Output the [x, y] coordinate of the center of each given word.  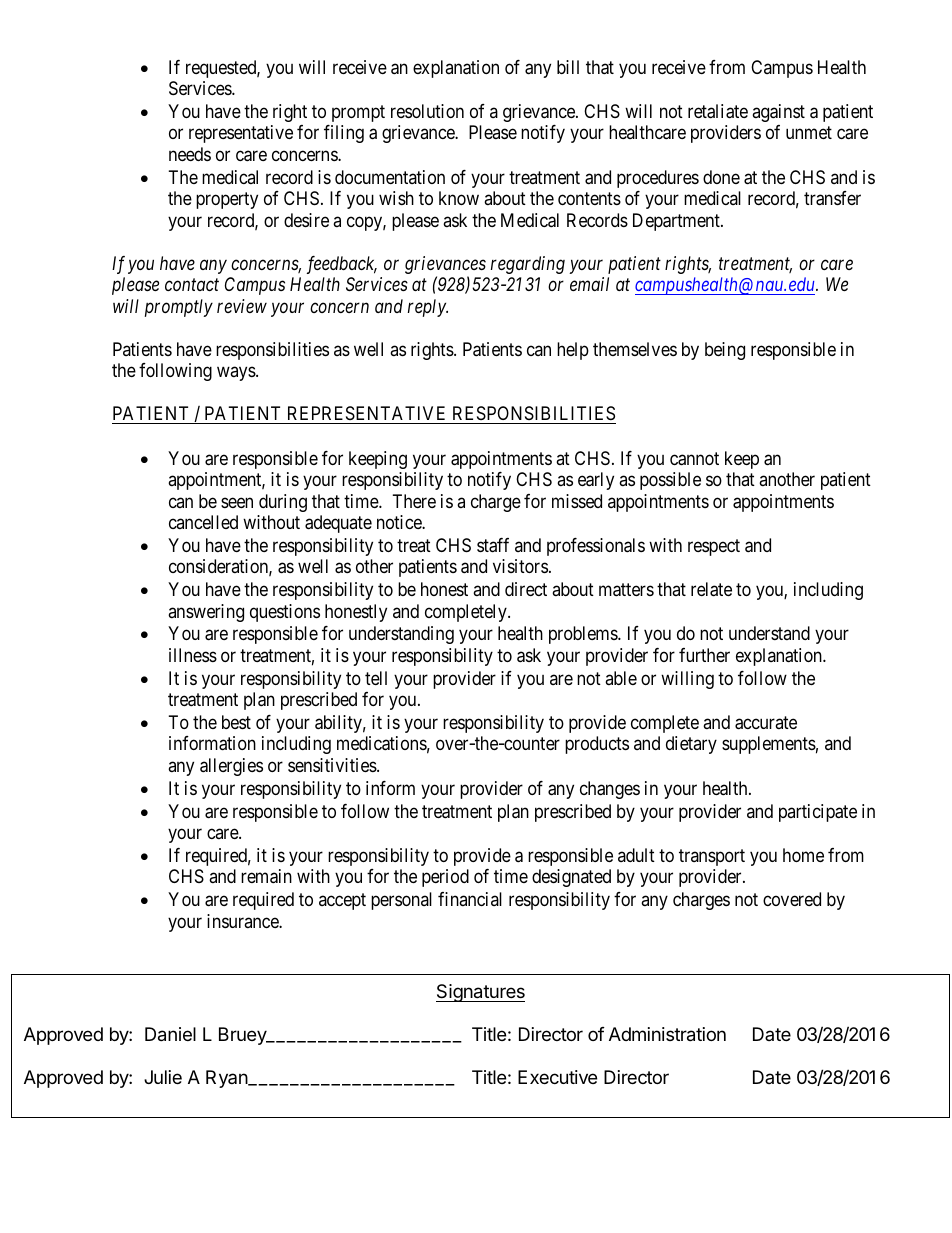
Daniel [170, 1034]
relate [711, 589]
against [778, 113]
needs [190, 154]
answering [206, 613]
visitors [520, 566]
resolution [427, 111]
